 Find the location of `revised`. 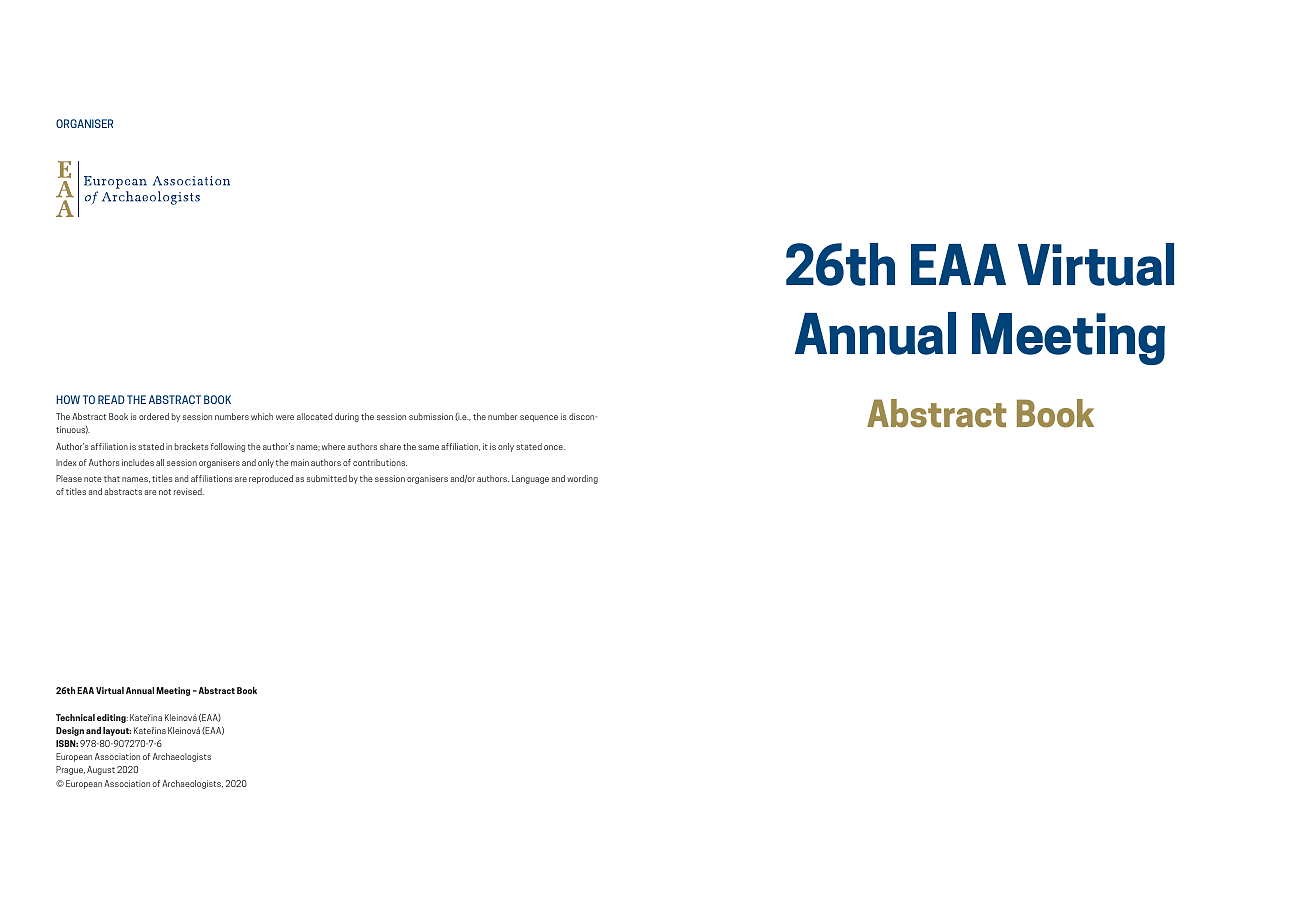

revised is located at coordinates (189, 491).
